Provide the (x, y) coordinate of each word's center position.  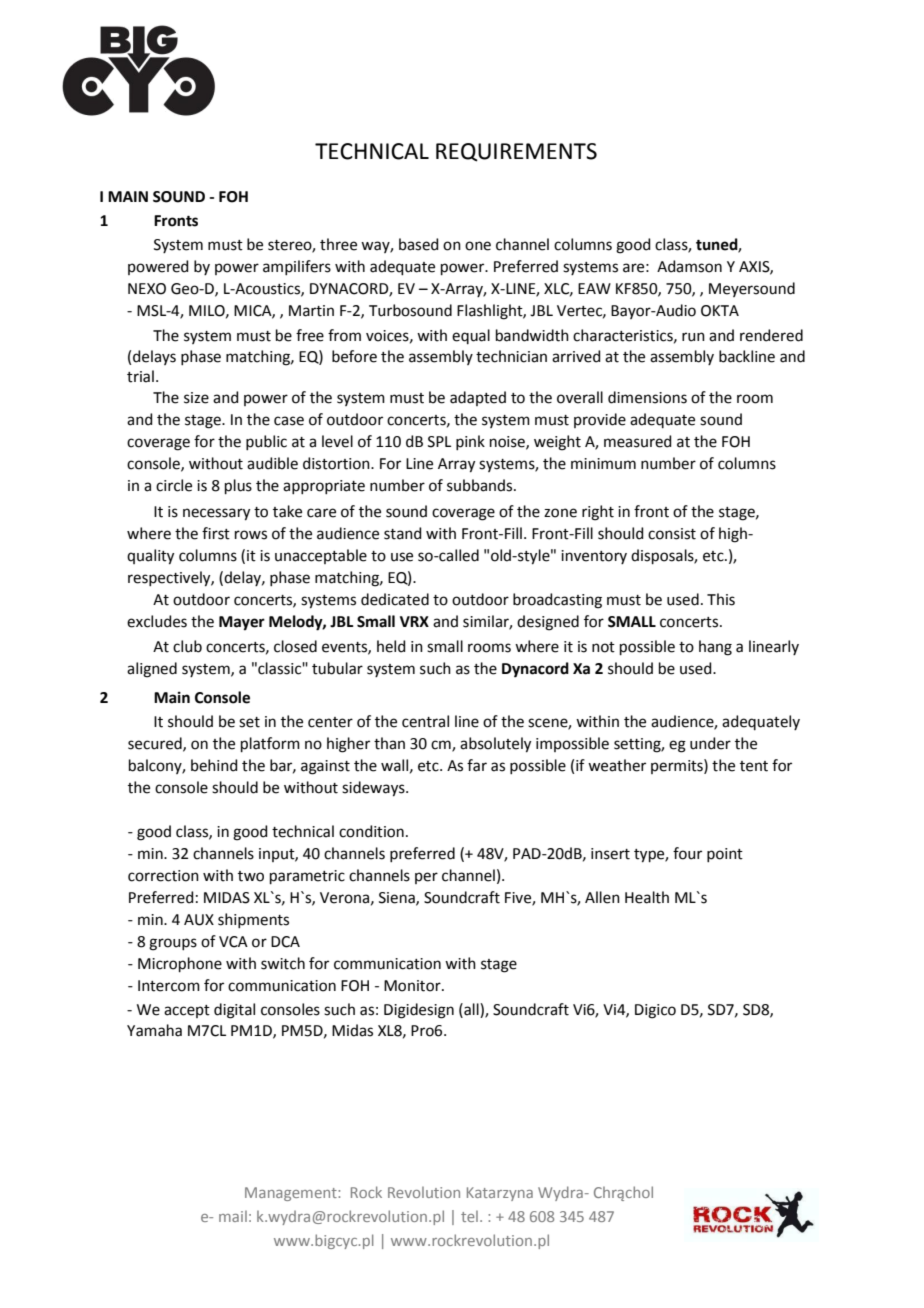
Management (292, 1194)
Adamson (689, 266)
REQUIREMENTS (516, 152)
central (425, 721)
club (187, 646)
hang (715, 648)
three (338, 244)
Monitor (413, 986)
